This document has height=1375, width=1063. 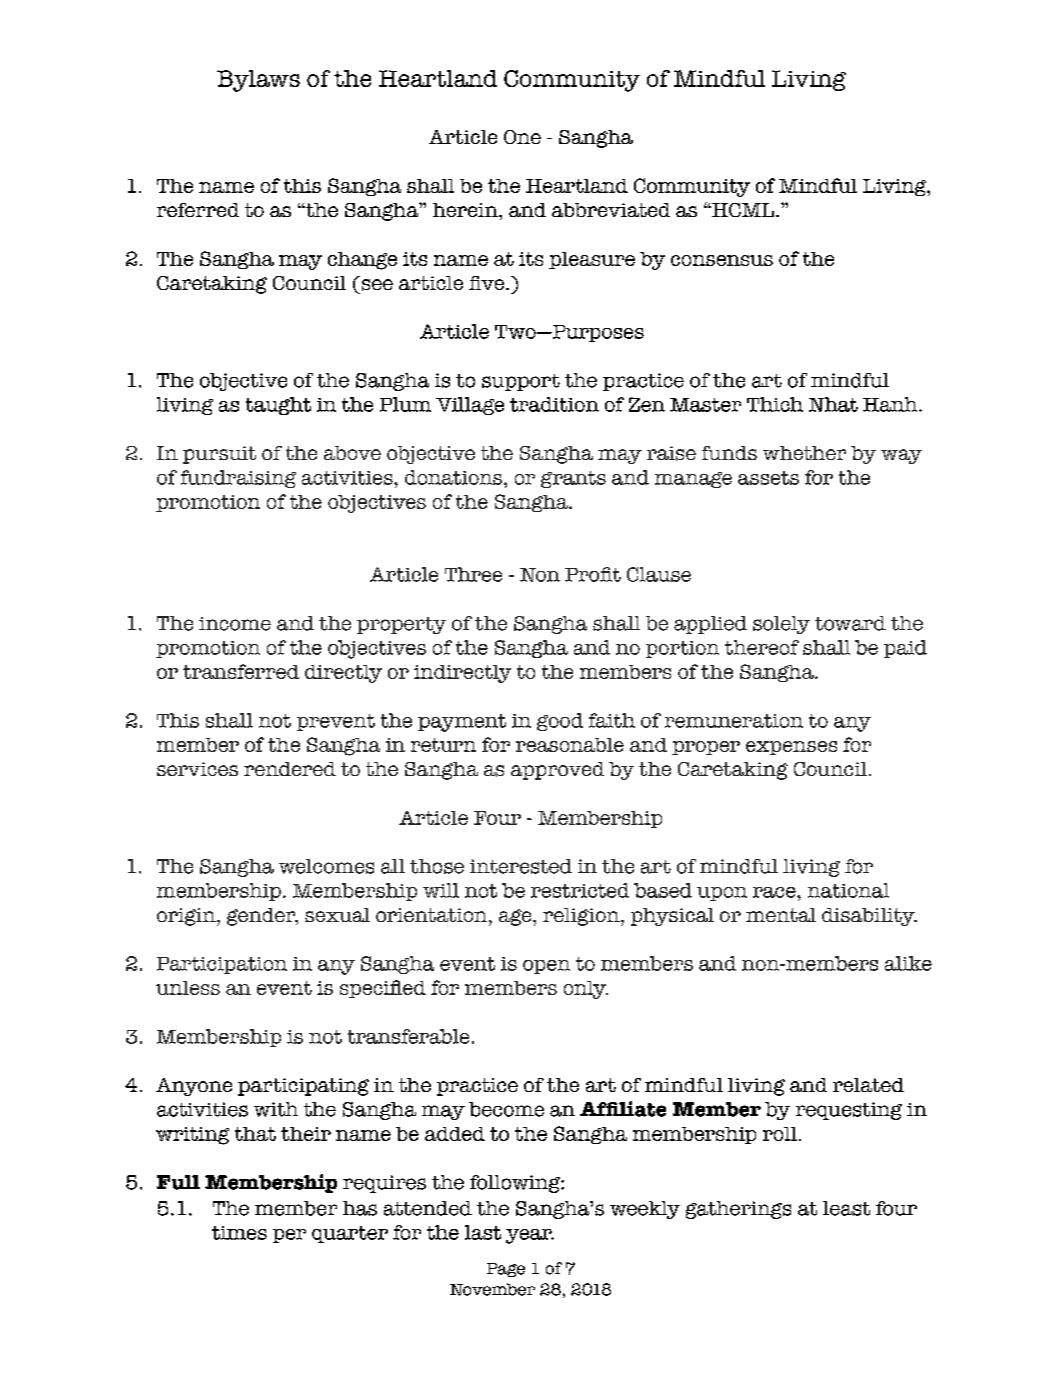 What do you see at coordinates (846, 1208) in the document?
I see `least` at bounding box center [846, 1208].
